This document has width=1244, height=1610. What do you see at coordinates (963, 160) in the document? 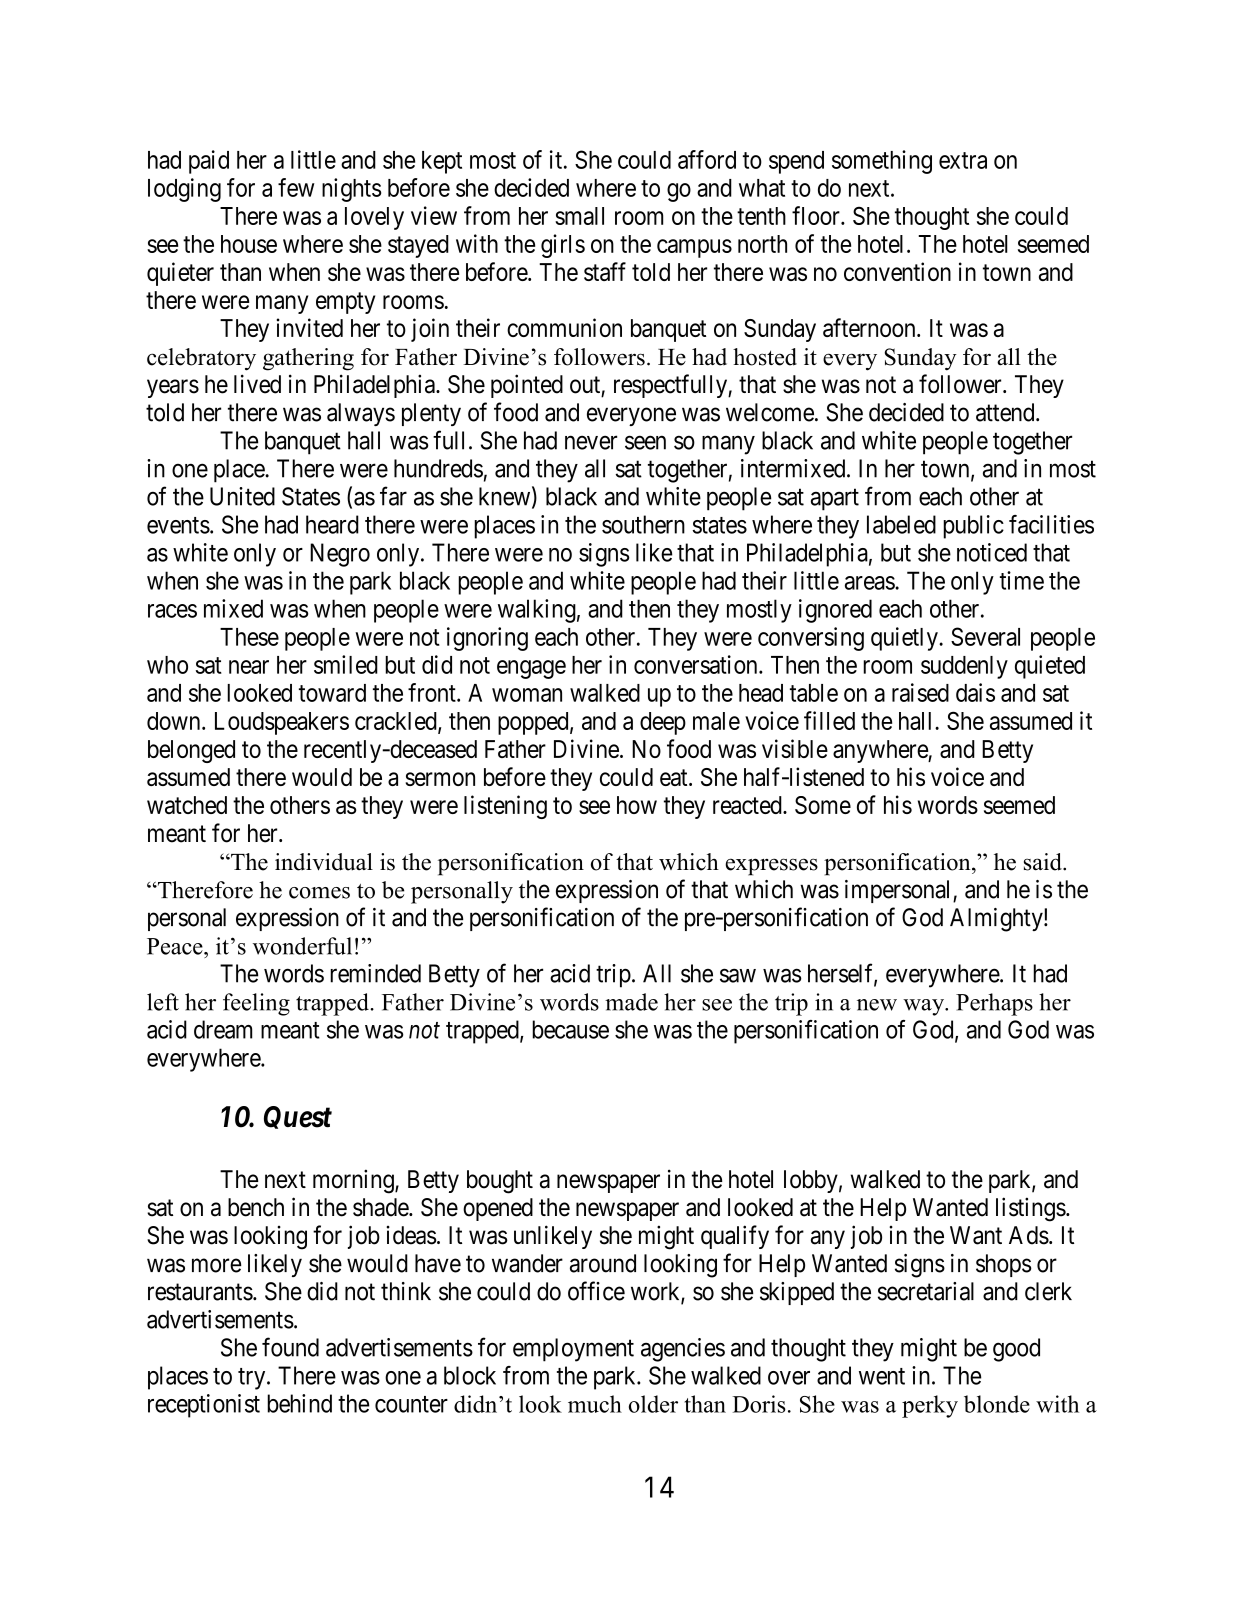
I see `extra` at bounding box center [963, 160].
